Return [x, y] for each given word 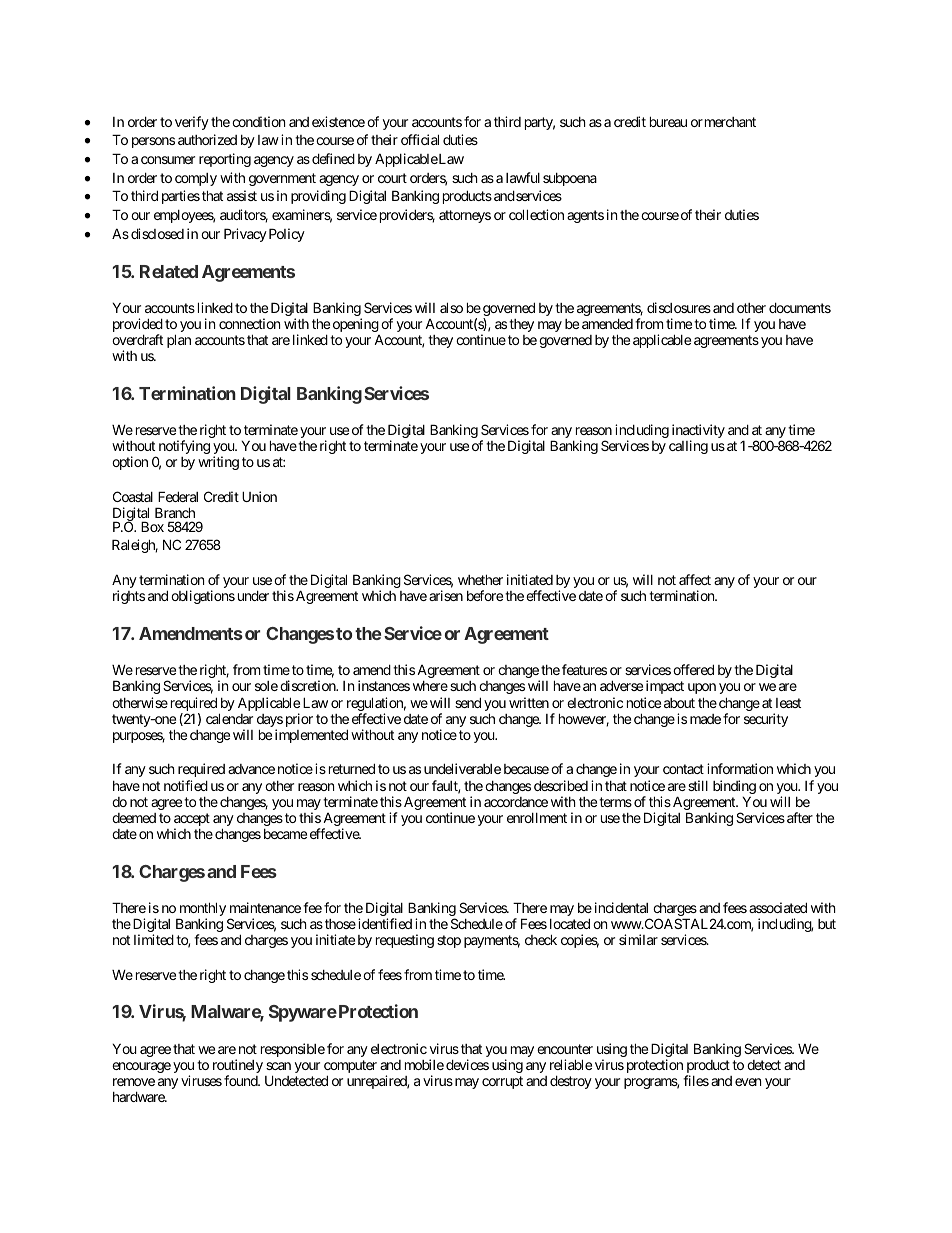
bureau [668, 121]
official [420, 139]
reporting [225, 160]
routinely [238, 1067]
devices [467, 1064]
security [766, 720]
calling [688, 447]
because [526, 769]
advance [251, 769]
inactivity [698, 432]
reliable [571, 1064]
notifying [184, 447]
